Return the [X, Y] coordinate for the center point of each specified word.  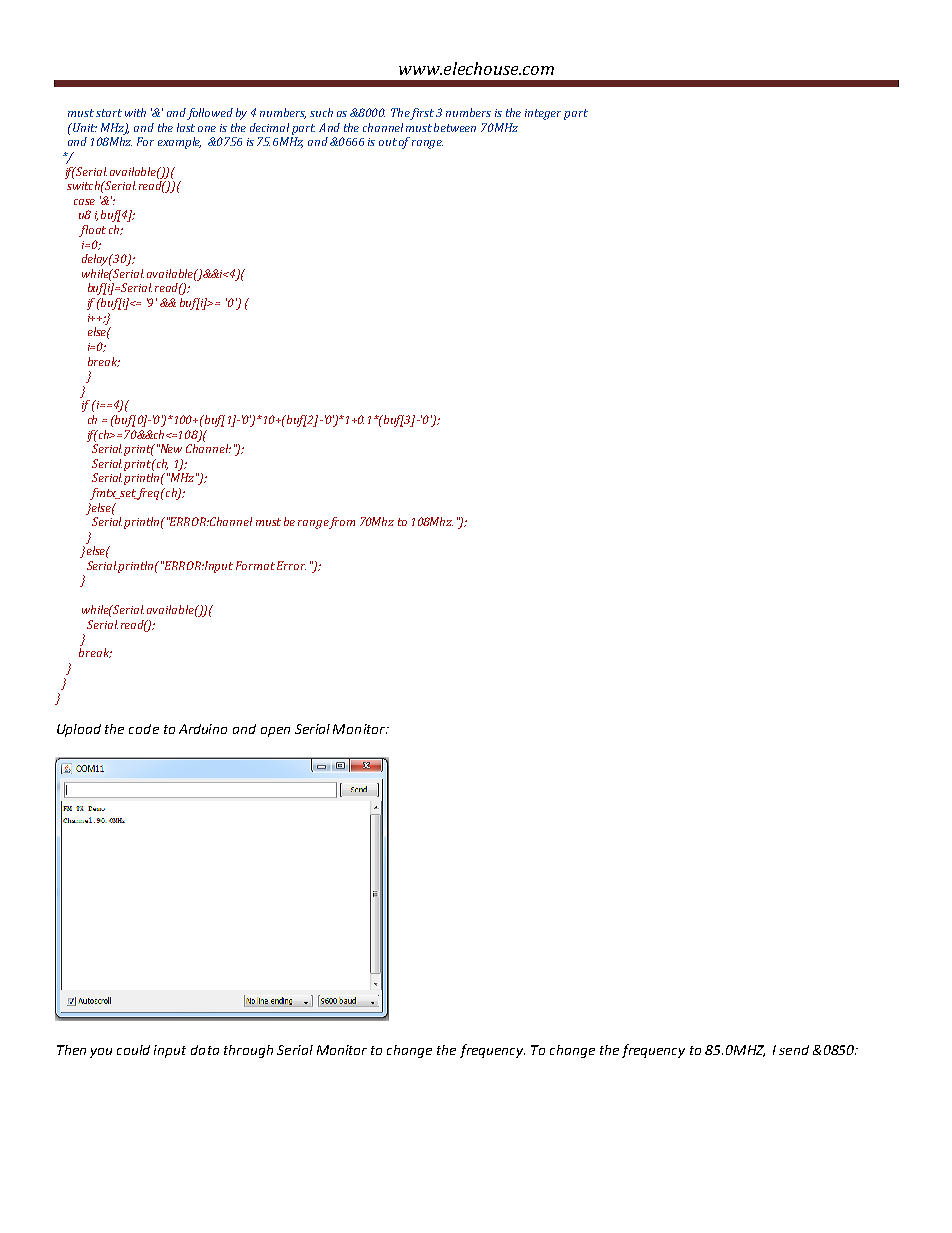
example [179, 143]
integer [543, 114]
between [455, 127]
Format [255, 565]
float [92, 231]
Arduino [203, 729]
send [794, 1050]
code [144, 729]
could [133, 1050]
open [275, 732]
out [388, 142]
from [342, 523]
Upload [79, 730]
